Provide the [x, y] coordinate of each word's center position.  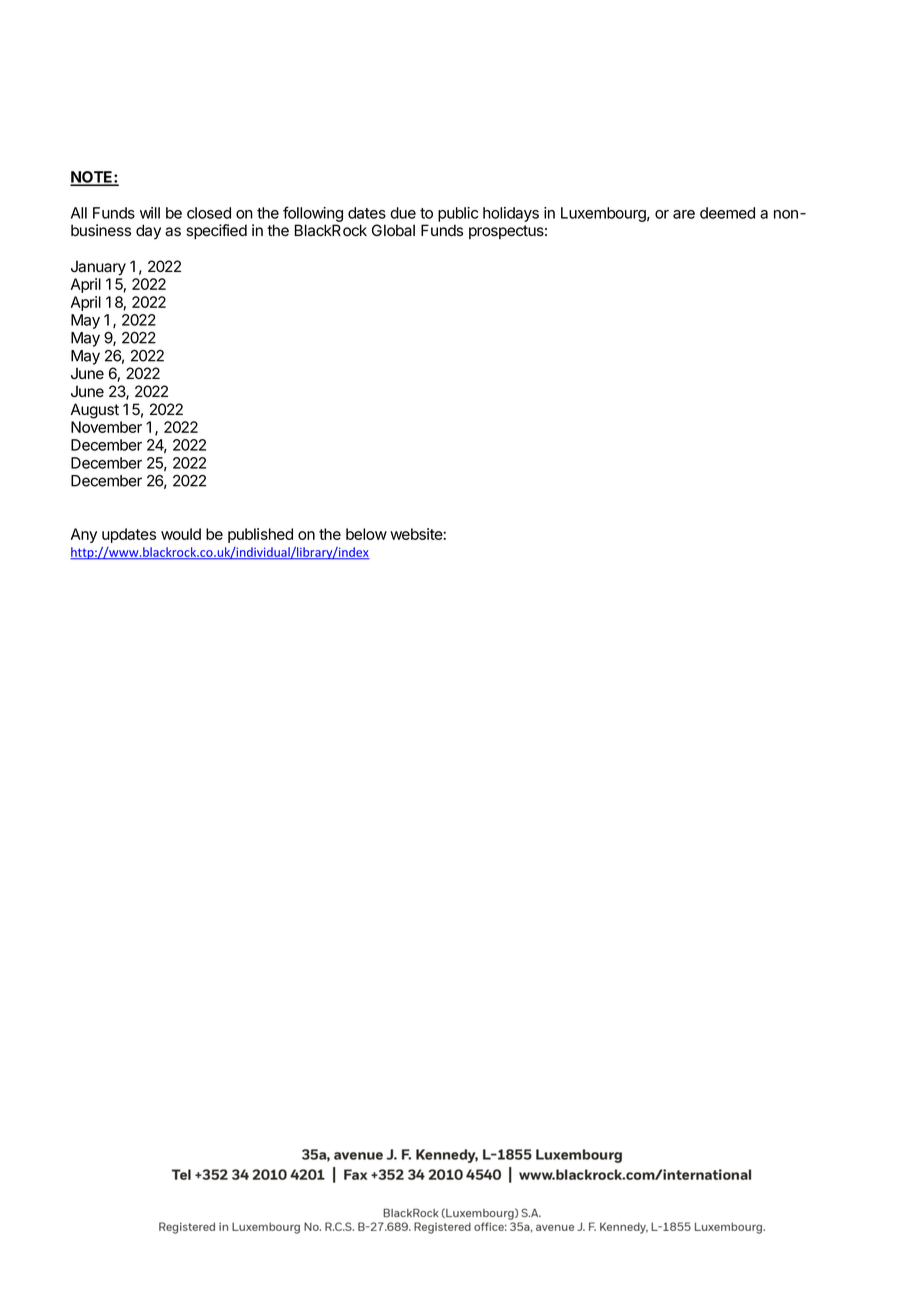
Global [393, 230]
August [95, 411]
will [150, 213]
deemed [727, 213]
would [181, 534]
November [106, 427]
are [684, 214]
